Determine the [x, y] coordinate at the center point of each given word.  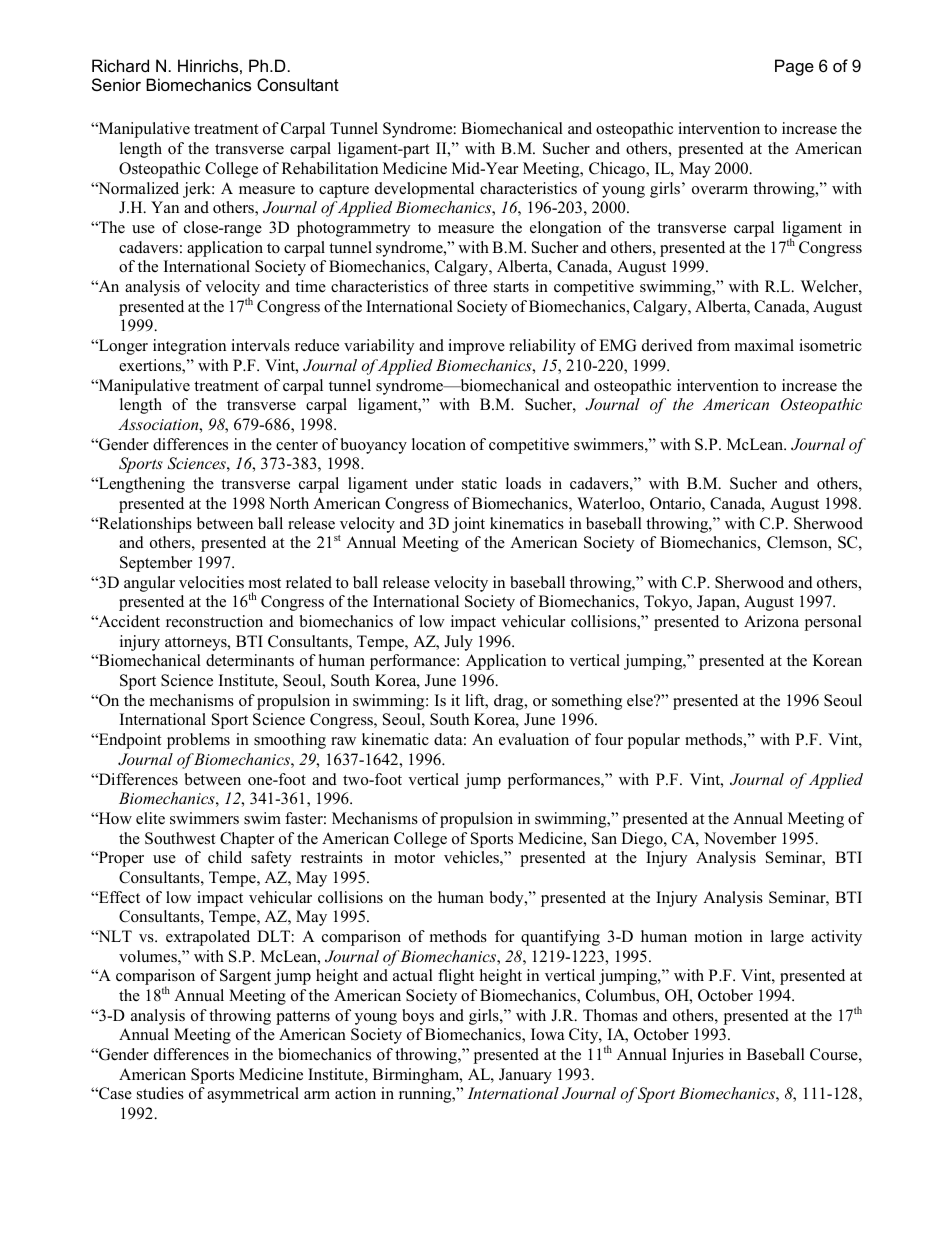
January [525, 1076]
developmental [424, 190]
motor [414, 858]
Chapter [247, 840]
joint [468, 525]
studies [160, 1093]
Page [794, 67]
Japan [717, 603]
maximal [764, 345]
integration [189, 347]
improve [476, 347]
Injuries [698, 1056]
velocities [211, 582]
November [740, 838]
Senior [116, 84]
